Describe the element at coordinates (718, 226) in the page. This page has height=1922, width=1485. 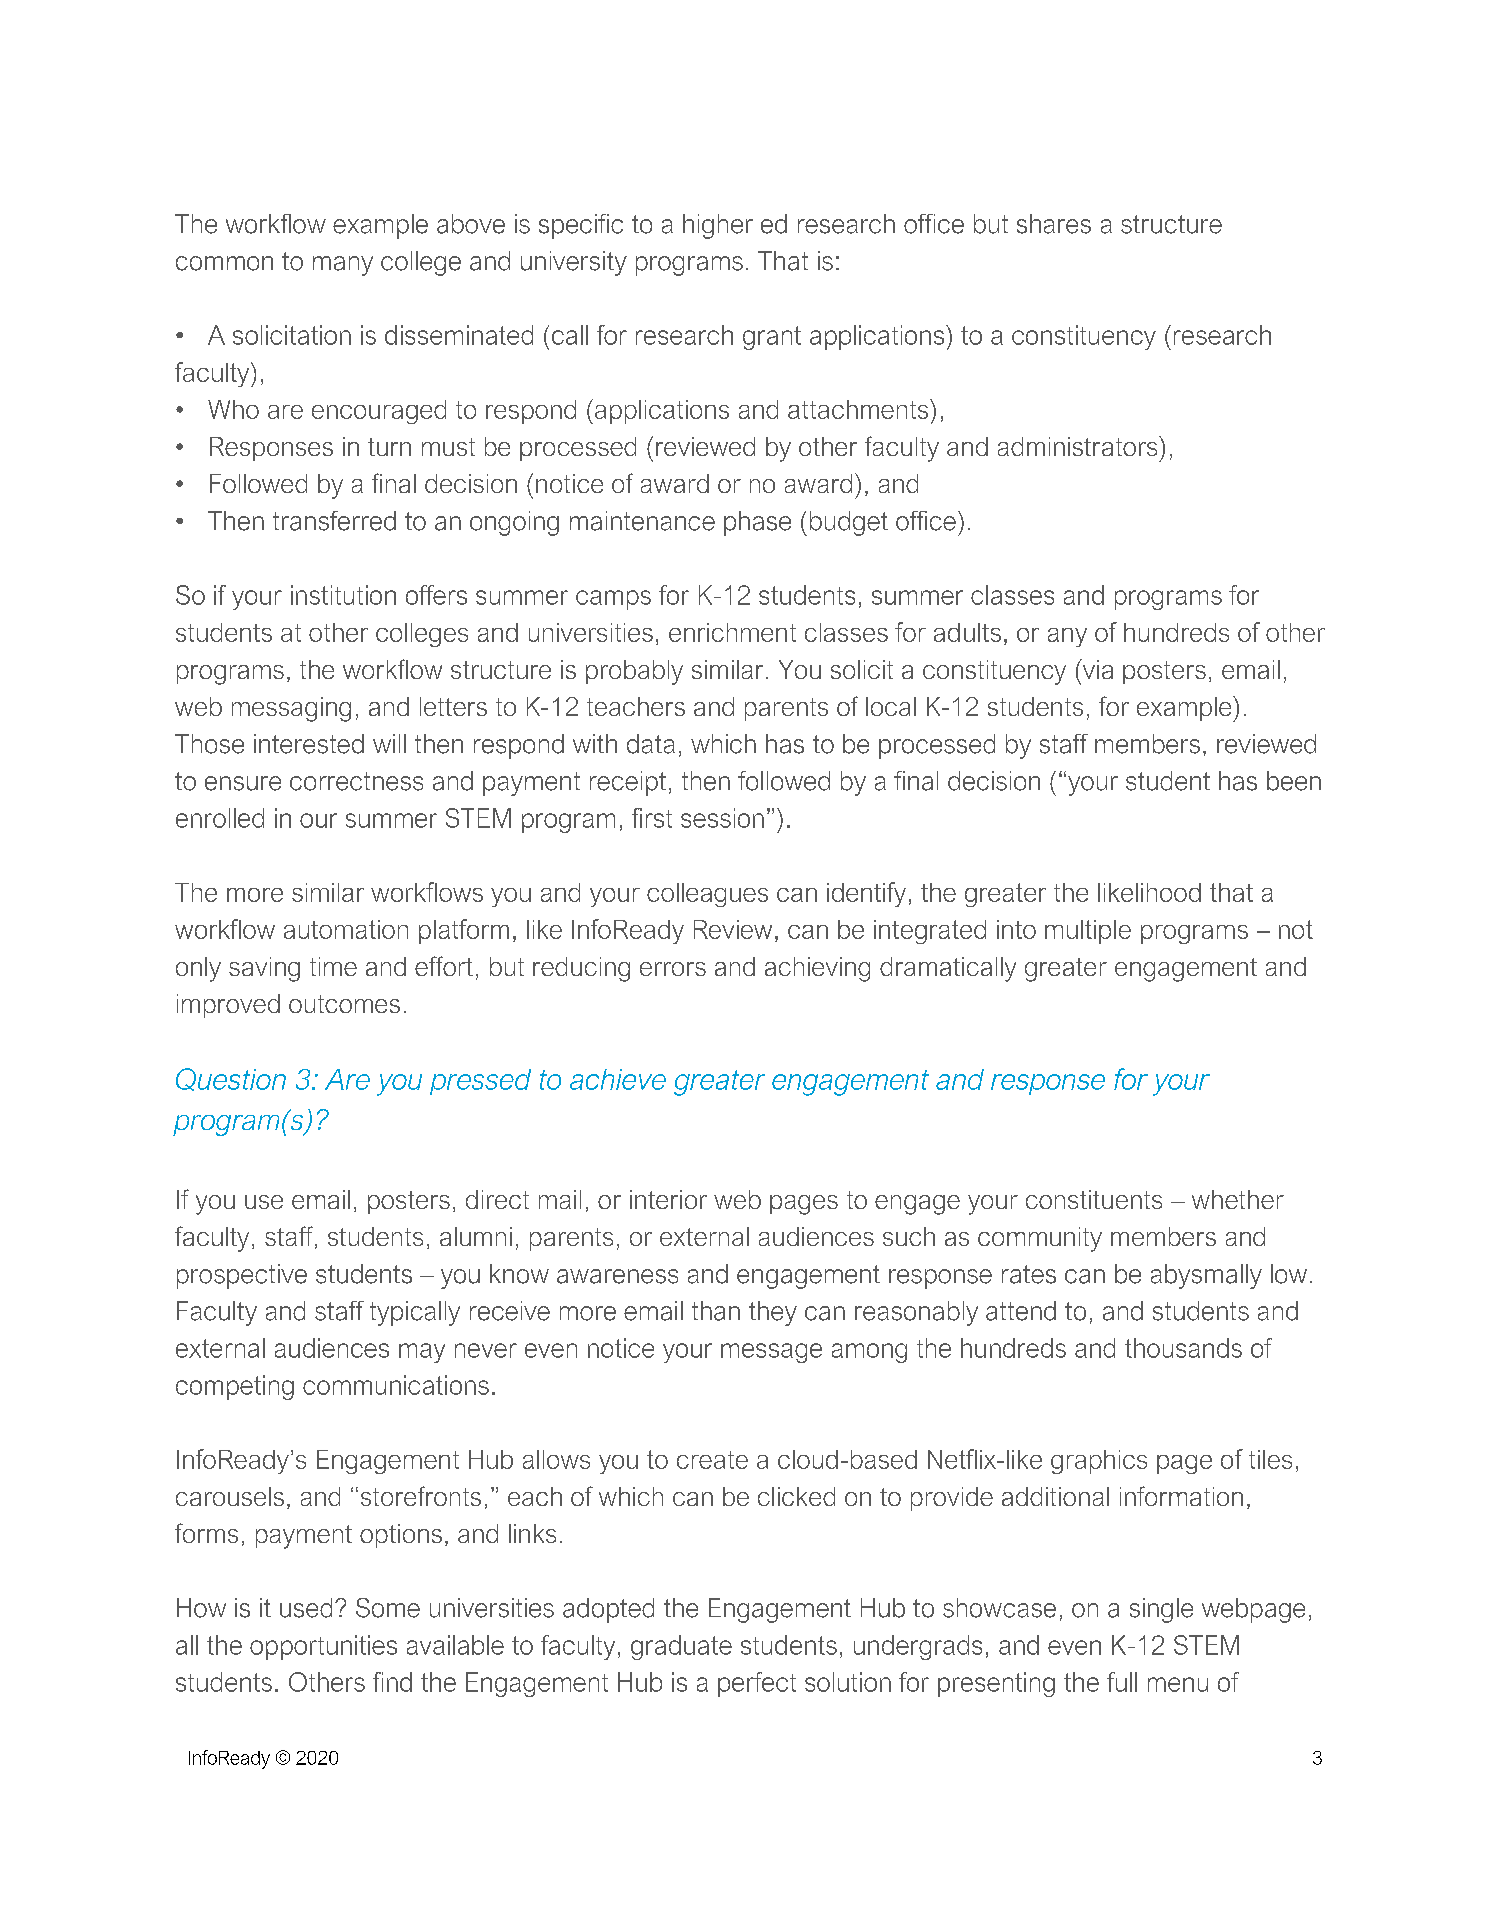
I see `higher` at that location.
